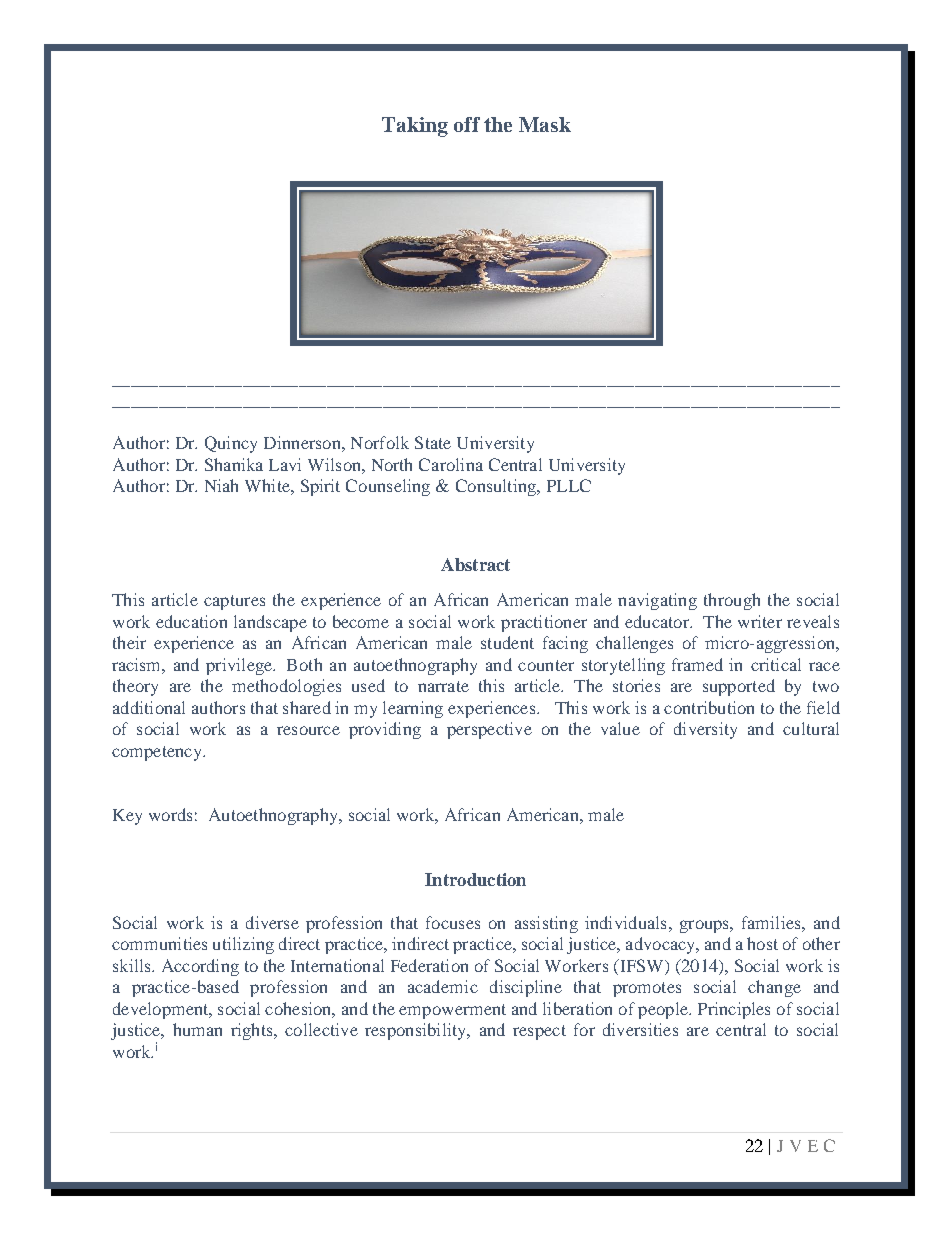 The height and width of the document is (1233, 952). What do you see at coordinates (433, 442) in the document?
I see `State` at bounding box center [433, 442].
